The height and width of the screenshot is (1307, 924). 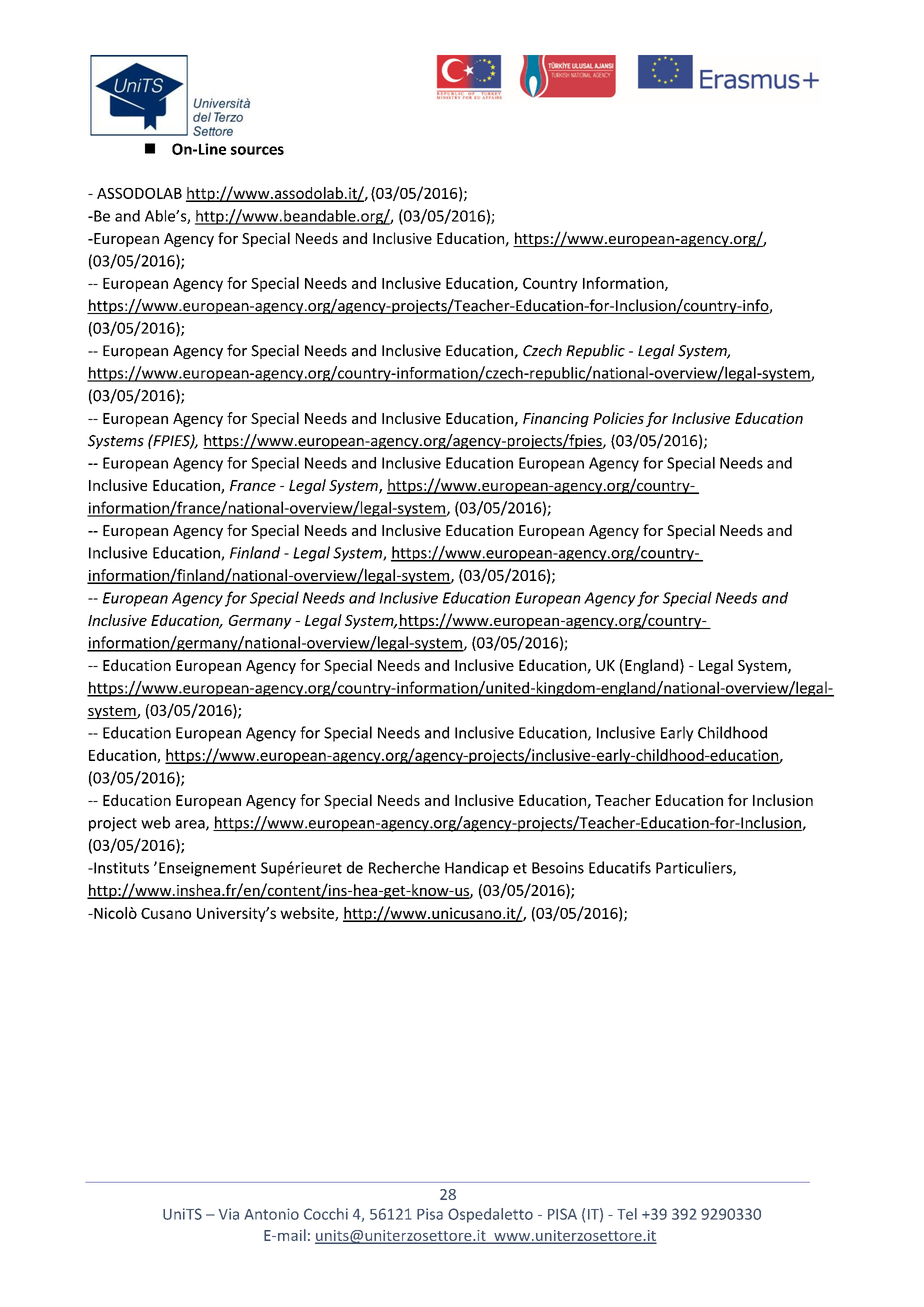 What do you see at coordinates (207, 869) in the screenshot?
I see `Enseignement` at bounding box center [207, 869].
